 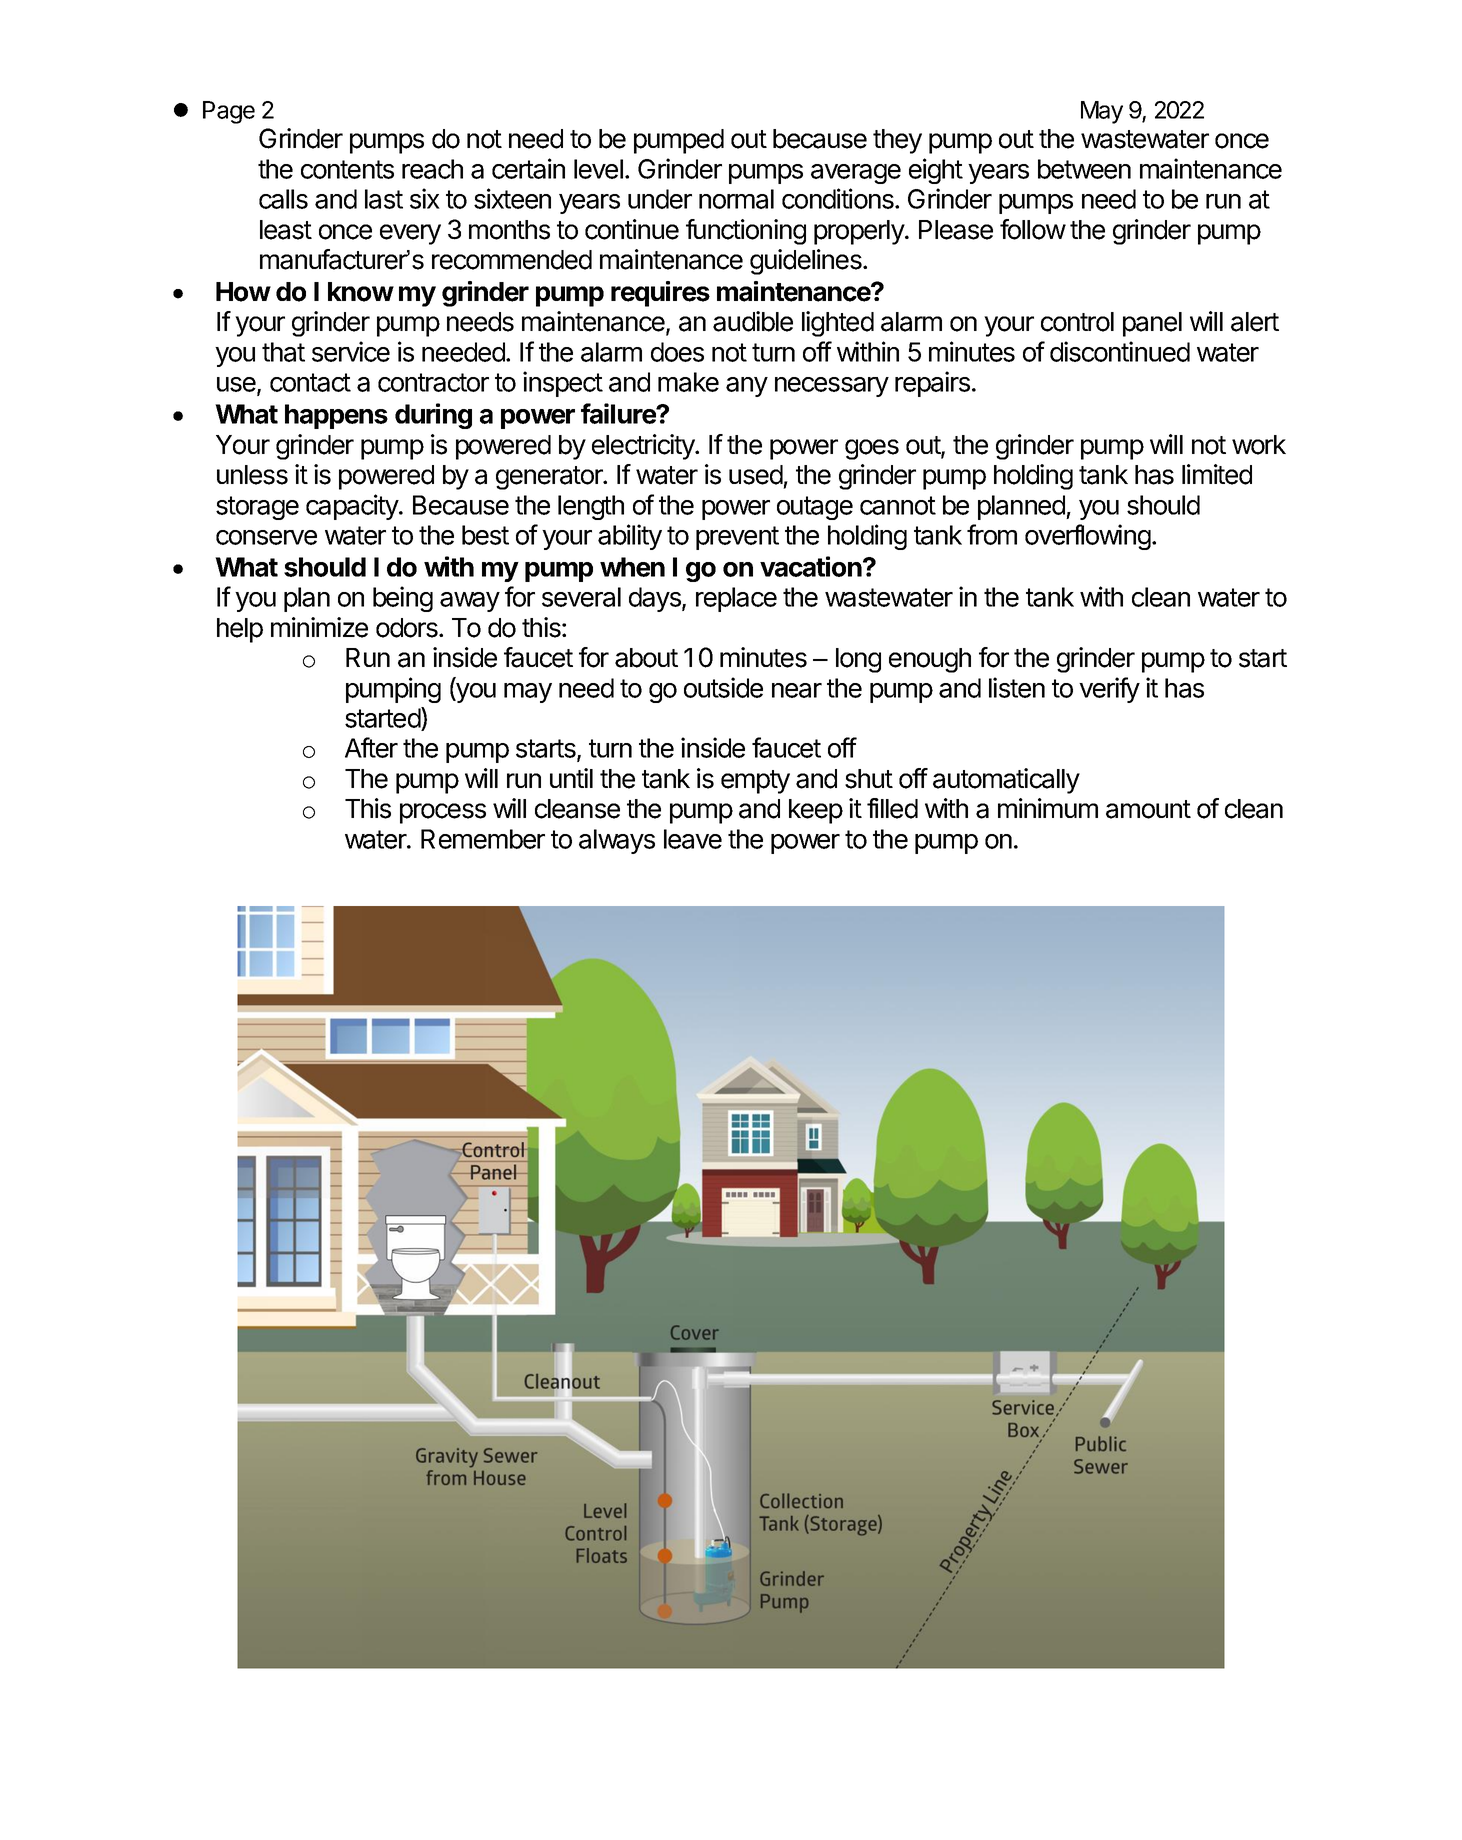 I want to click on process, so click(x=443, y=813).
